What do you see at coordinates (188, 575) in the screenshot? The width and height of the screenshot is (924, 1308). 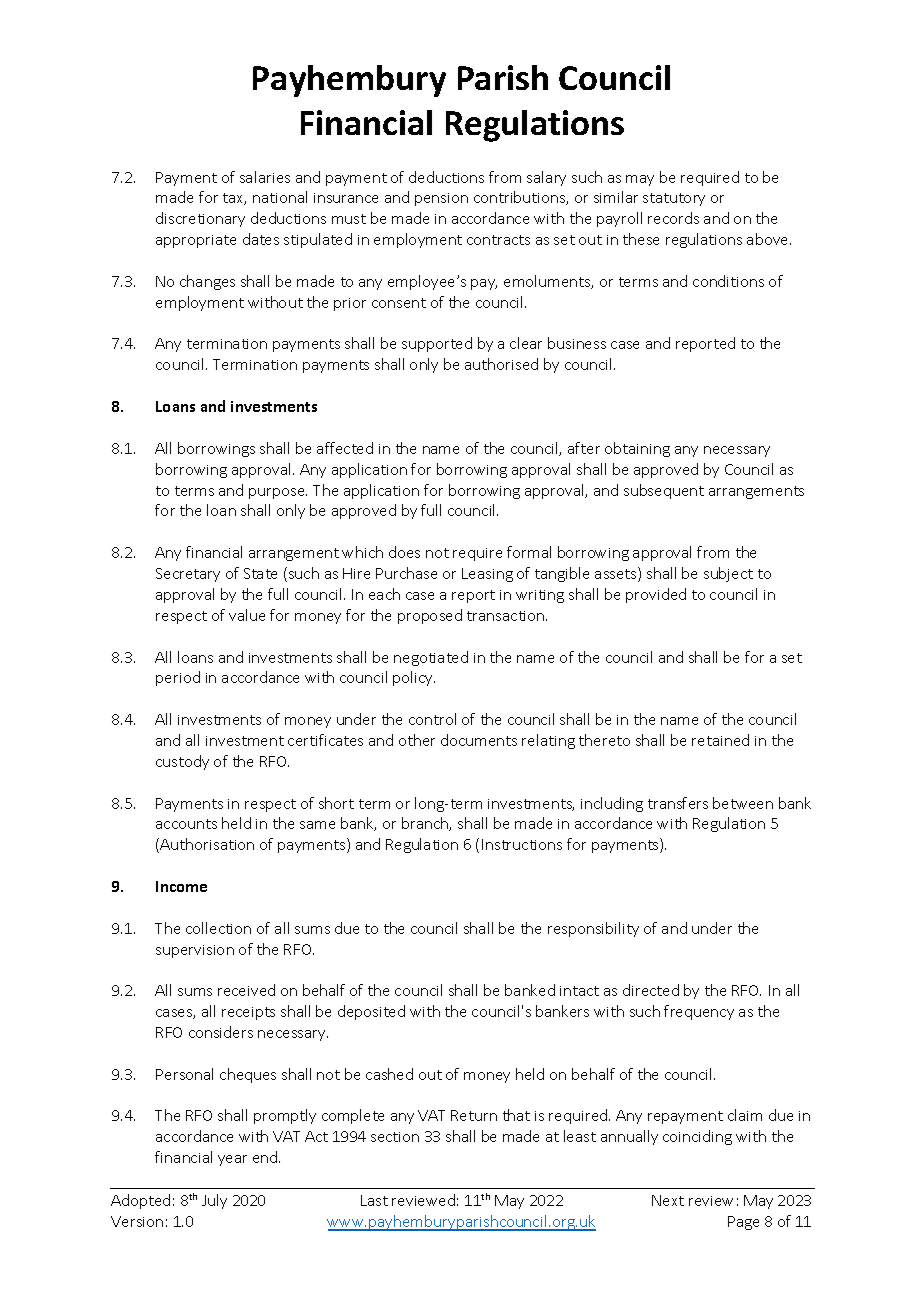 I see `Secretary` at bounding box center [188, 575].
